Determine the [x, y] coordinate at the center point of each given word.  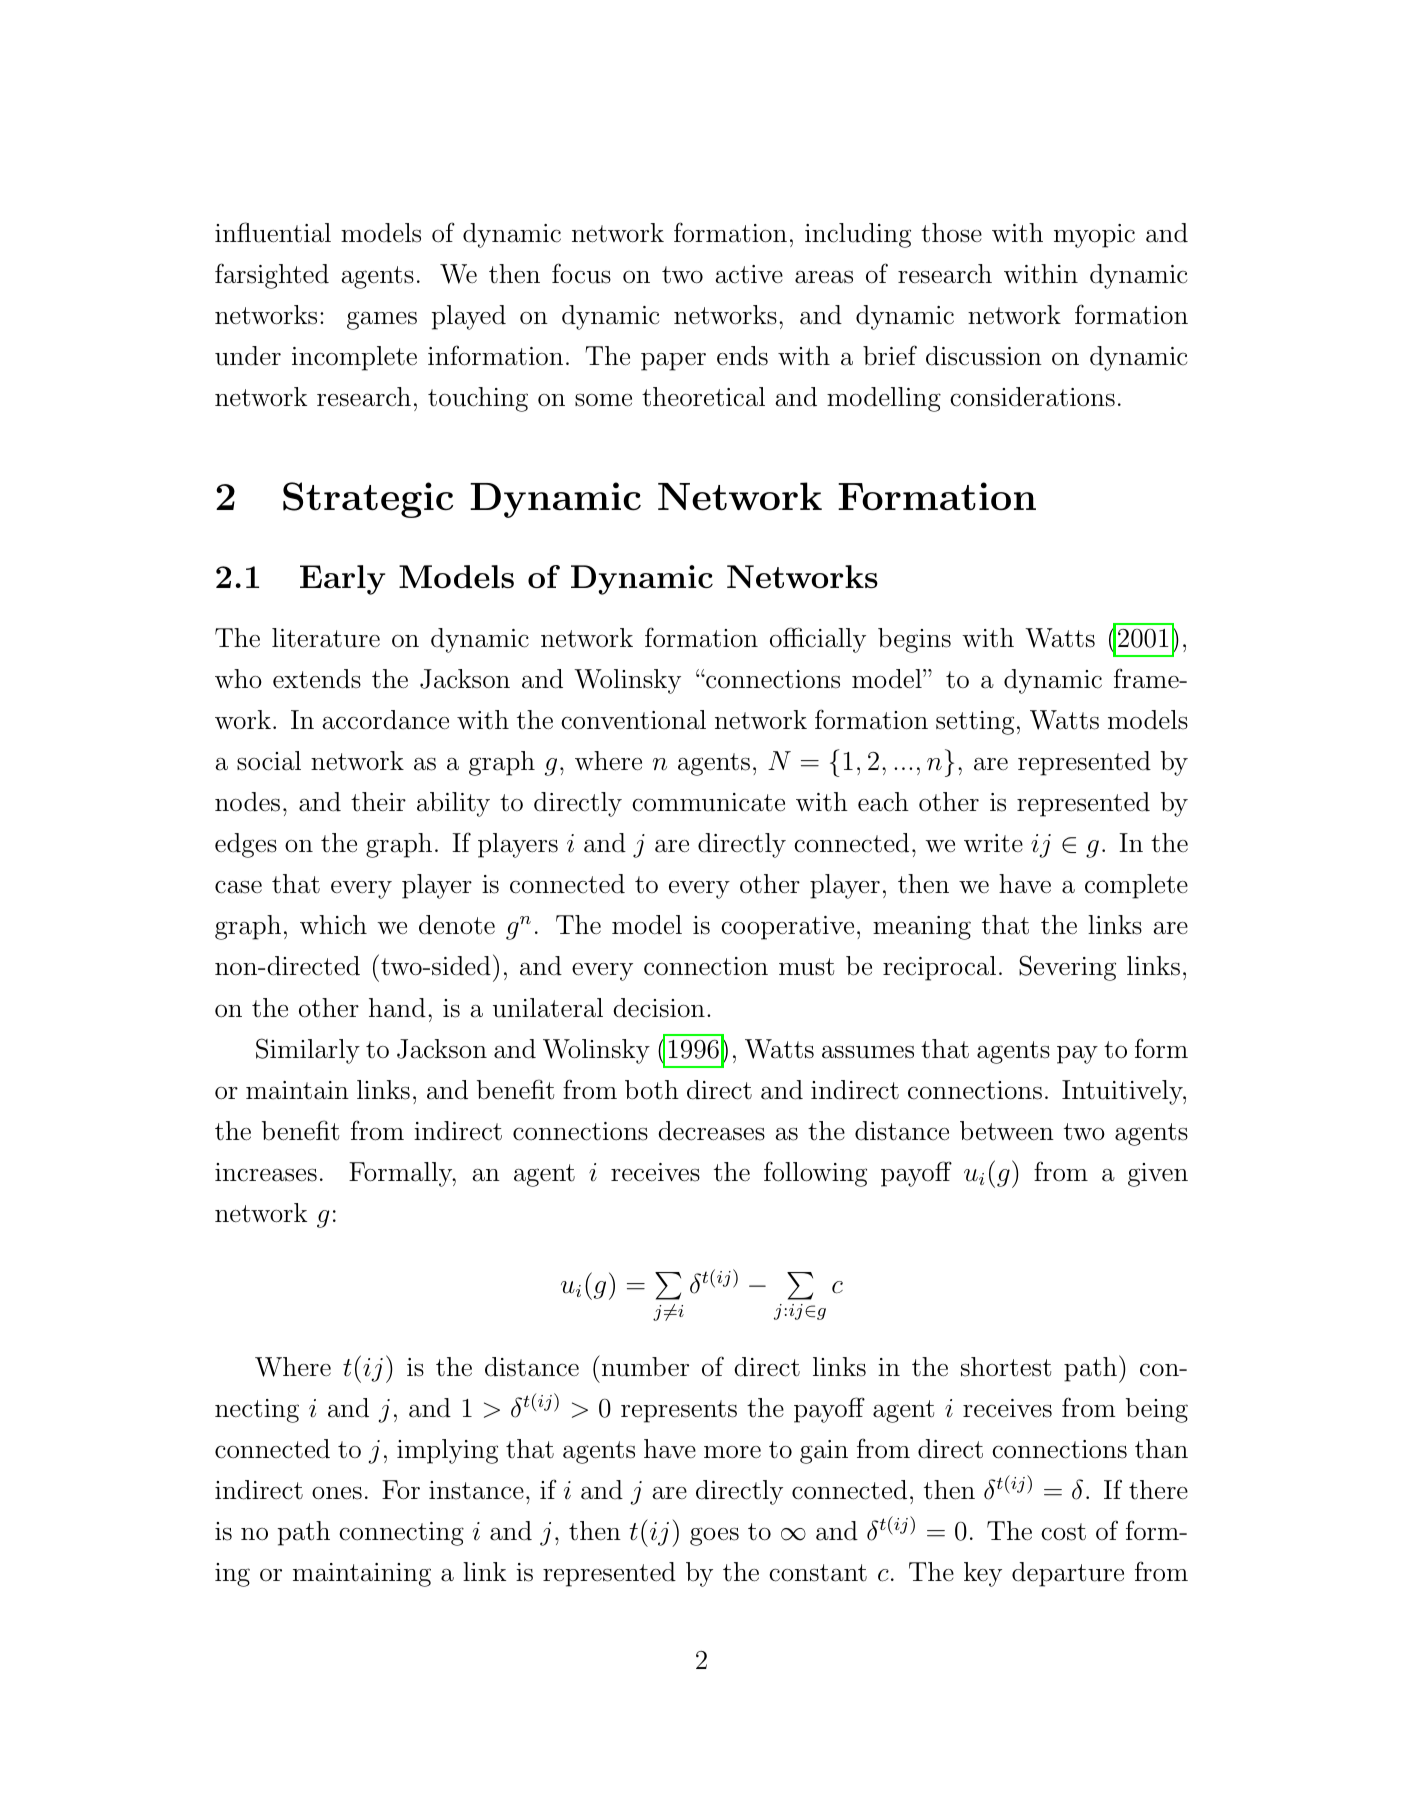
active [749, 274]
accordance [385, 720]
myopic [1094, 236]
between [1007, 1131]
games [382, 320]
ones [337, 1493]
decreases [711, 1131]
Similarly [308, 1051]
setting [975, 723]
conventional [633, 720]
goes [714, 1536]
